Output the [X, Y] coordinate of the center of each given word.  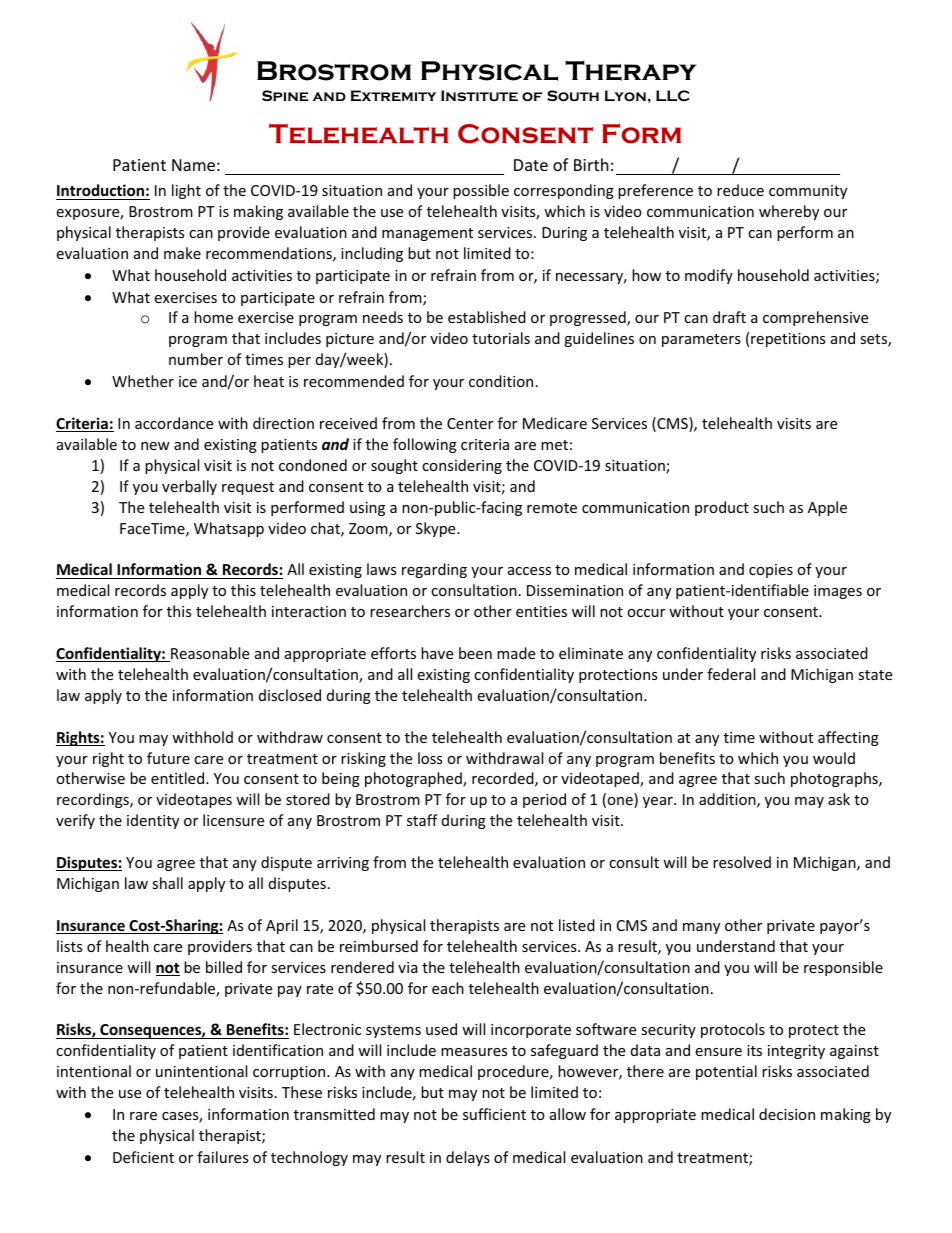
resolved [742, 862]
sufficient [494, 1114]
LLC [673, 95]
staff [422, 820]
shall [167, 883]
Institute [479, 95]
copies [771, 571]
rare [143, 1116]
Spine [285, 95]
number [196, 359]
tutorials [501, 338]
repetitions [788, 340]
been [475, 653]
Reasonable [209, 654]
